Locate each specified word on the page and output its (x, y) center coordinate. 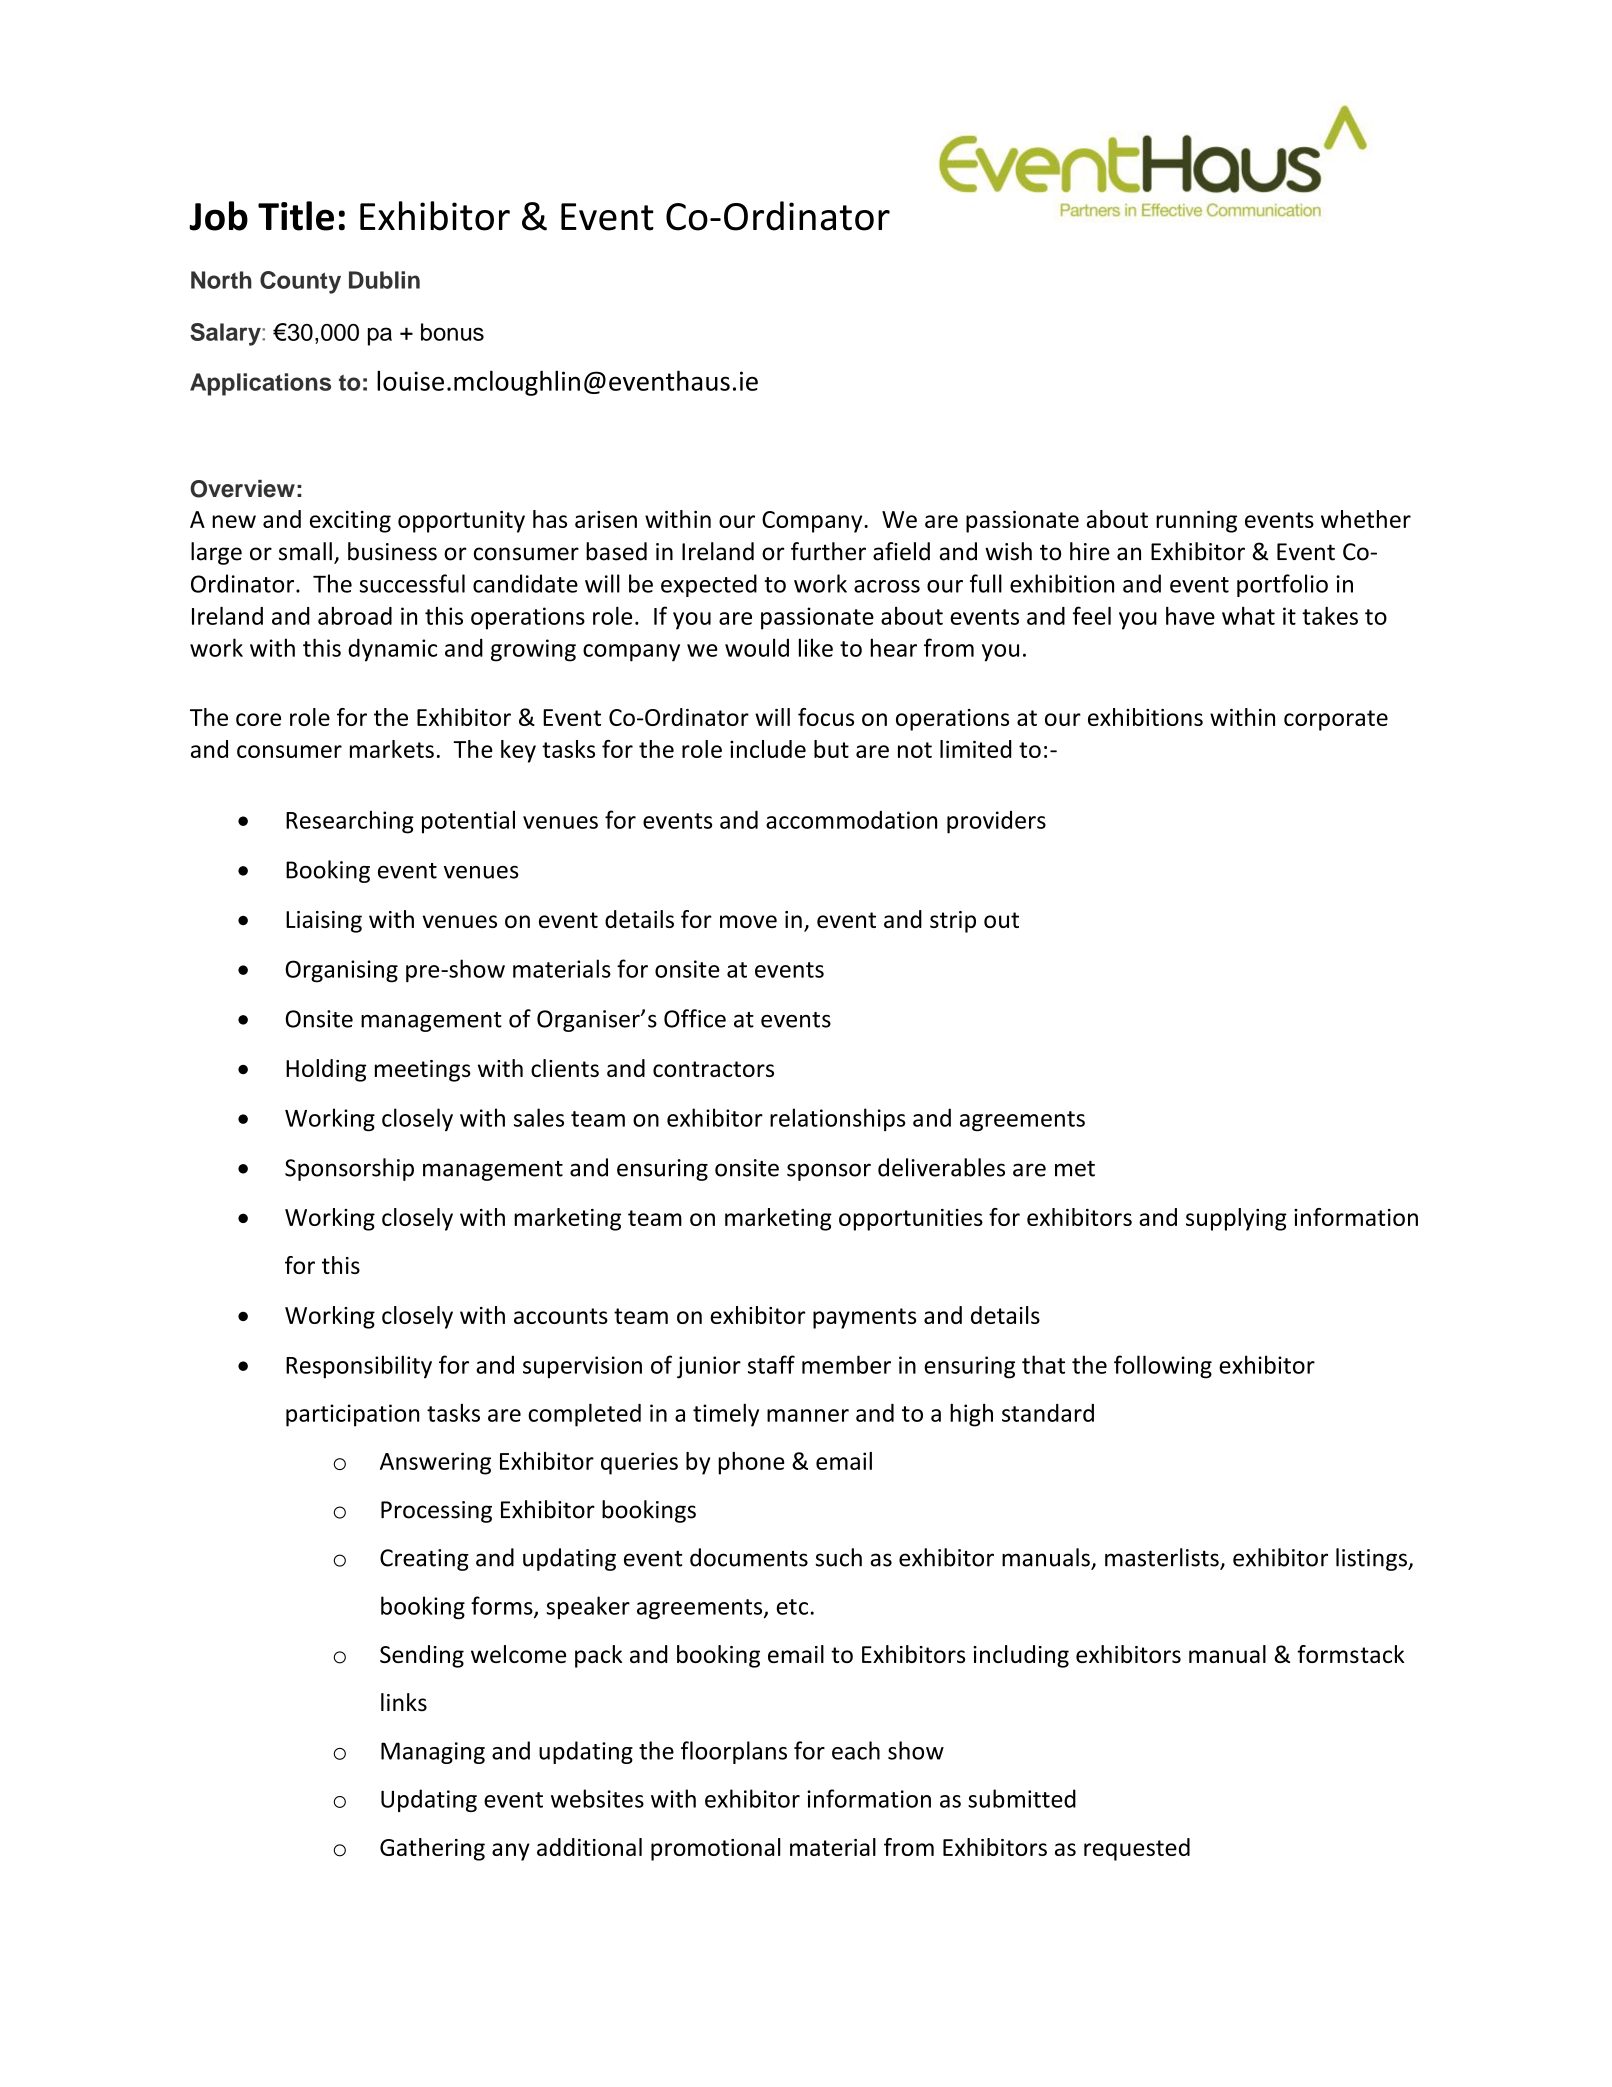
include (768, 749)
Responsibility (359, 1367)
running (1196, 522)
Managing (433, 1753)
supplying (1236, 1219)
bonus (452, 332)
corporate (1336, 720)
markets (392, 749)
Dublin (384, 280)
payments (864, 1318)
